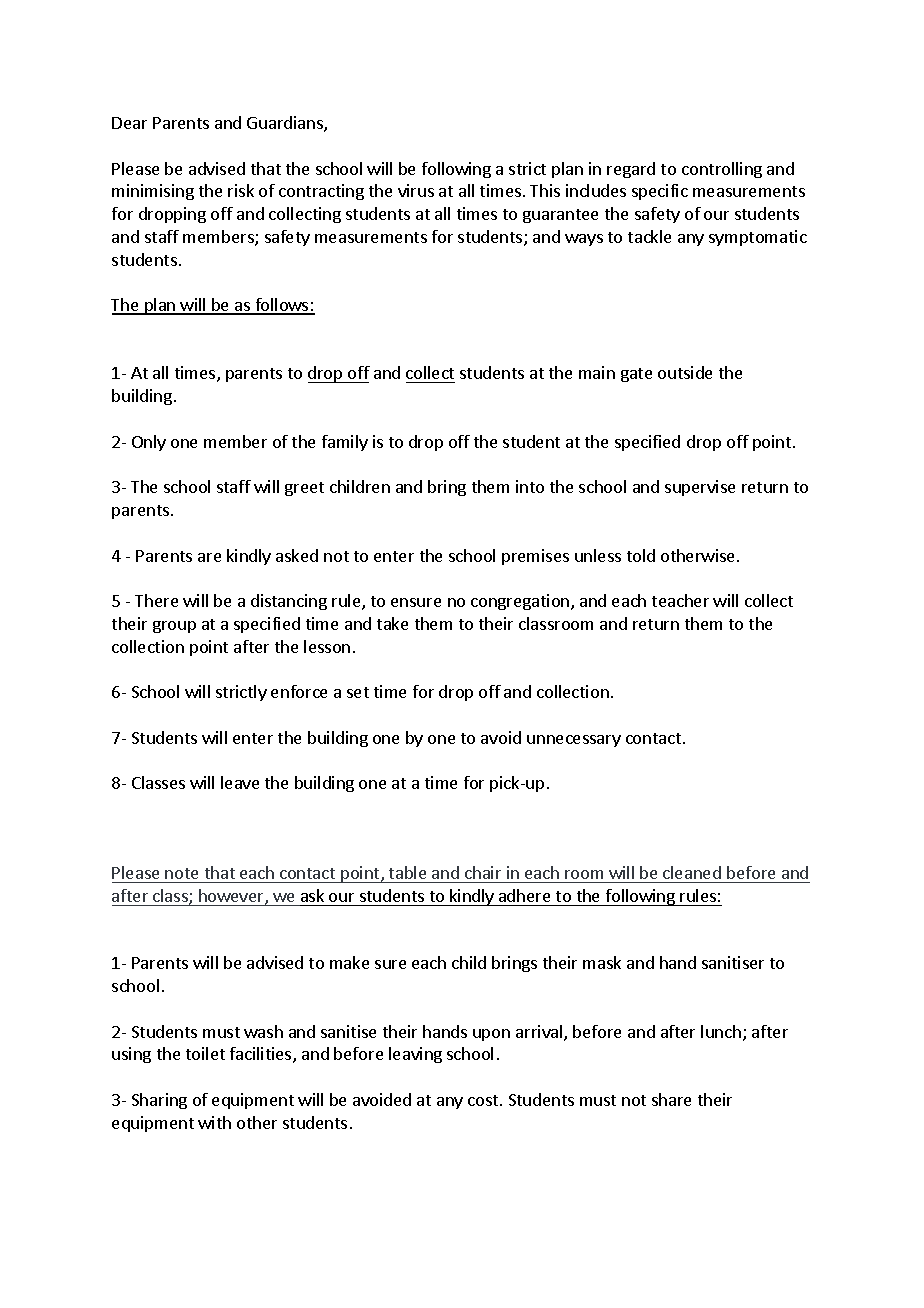 The height and width of the document is (1308, 924). I want to click on cost, so click(484, 1100).
